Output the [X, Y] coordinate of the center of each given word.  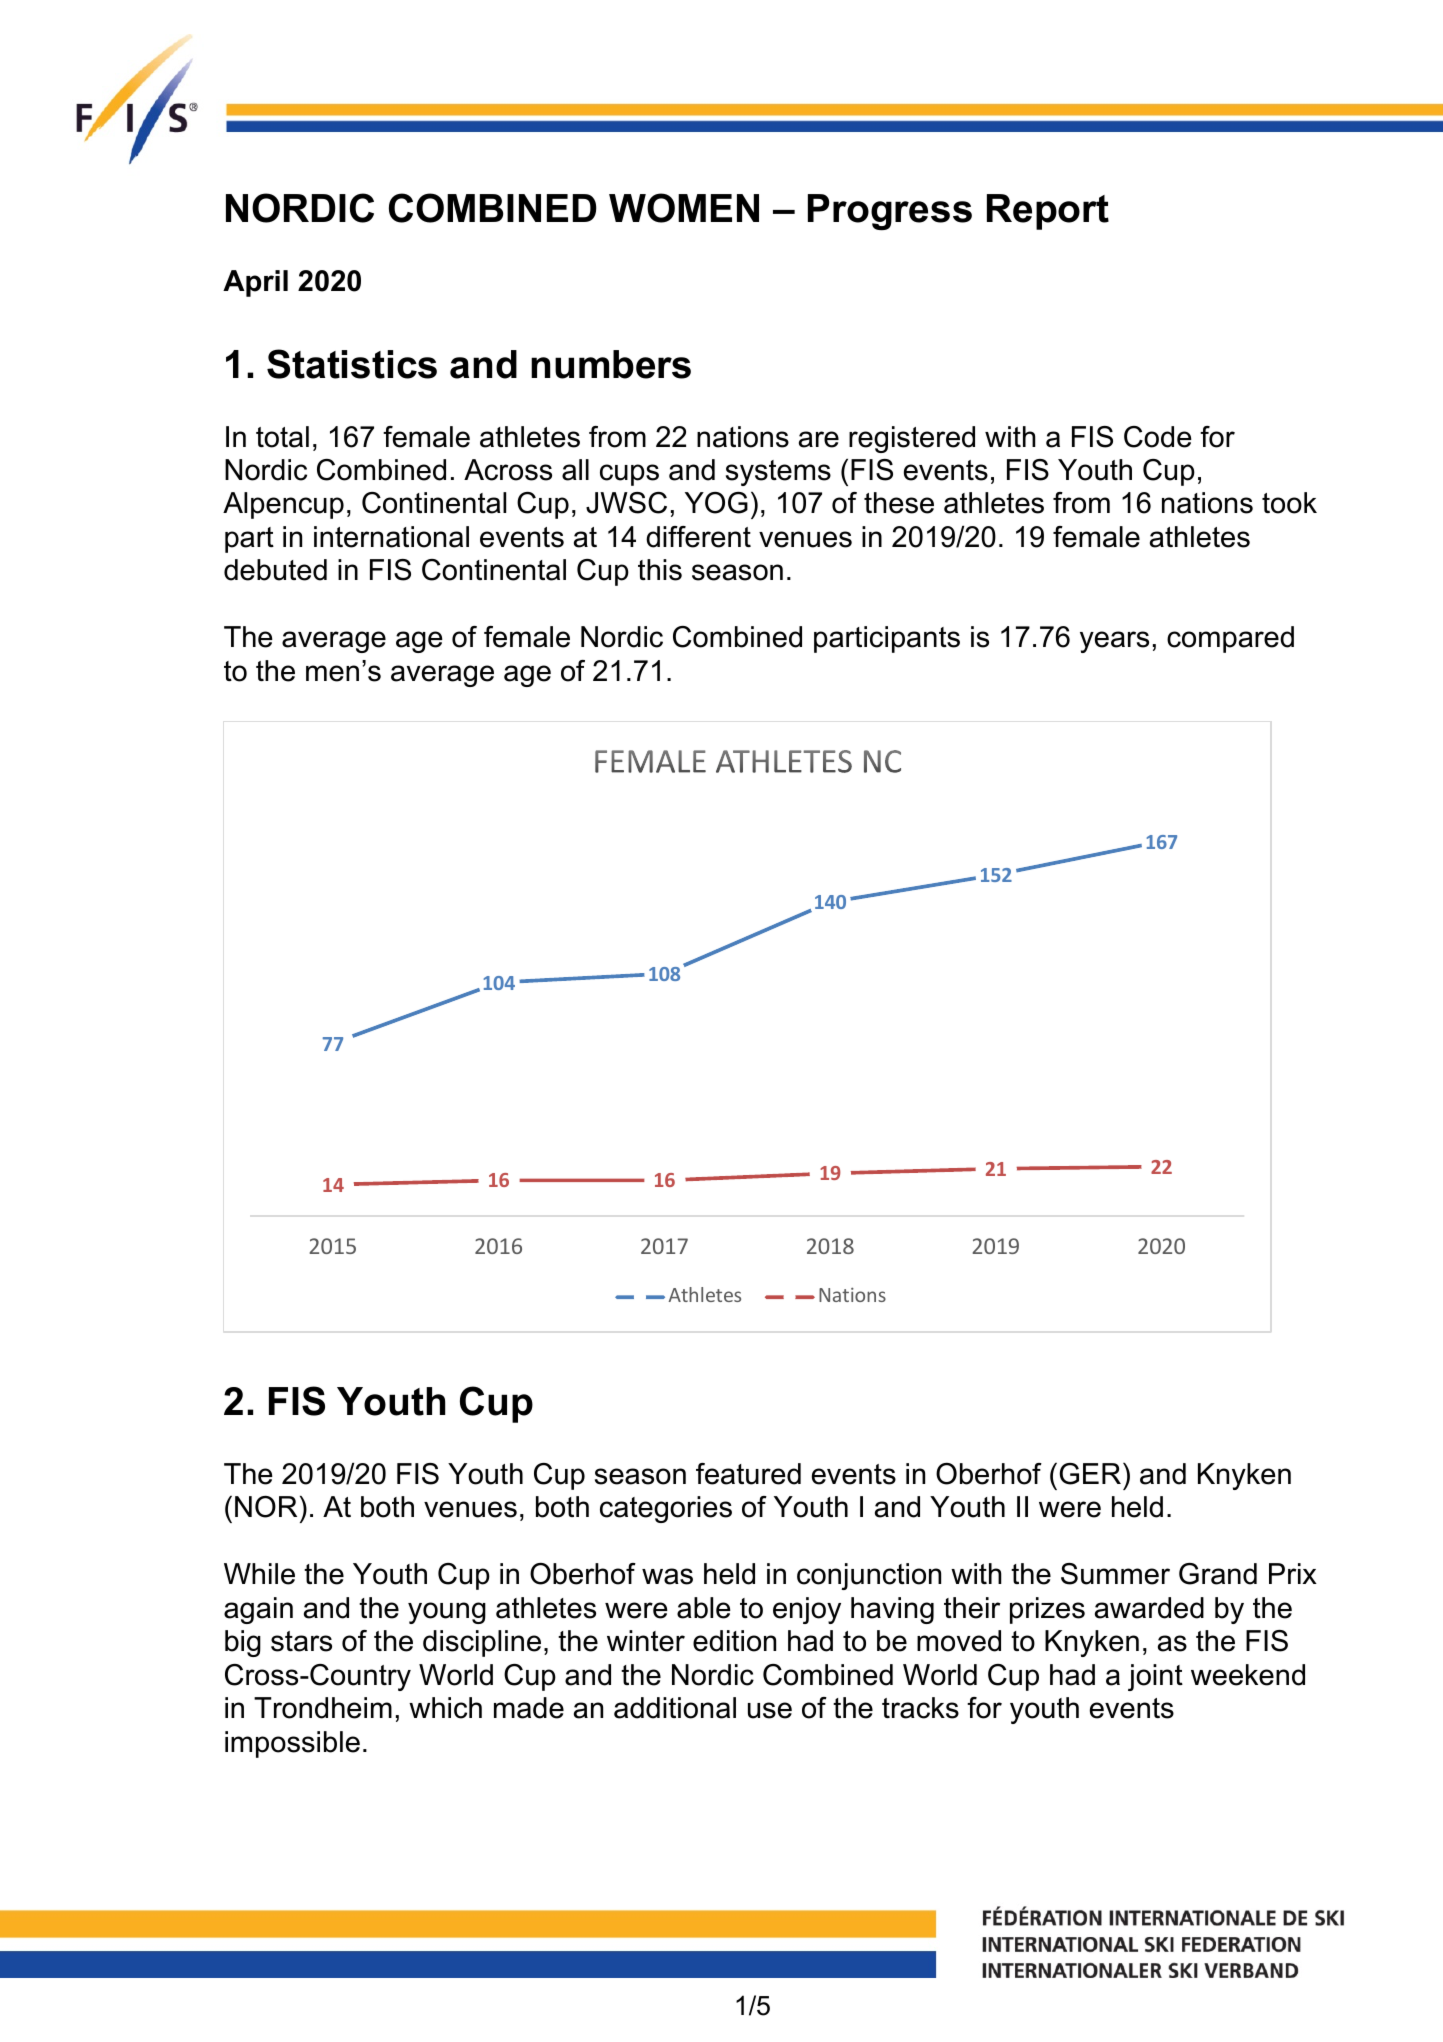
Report [1048, 212]
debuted [275, 570]
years [1114, 642]
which [445, 1708]
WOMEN [684, 208]
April [255, 283]
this [660, 570]
